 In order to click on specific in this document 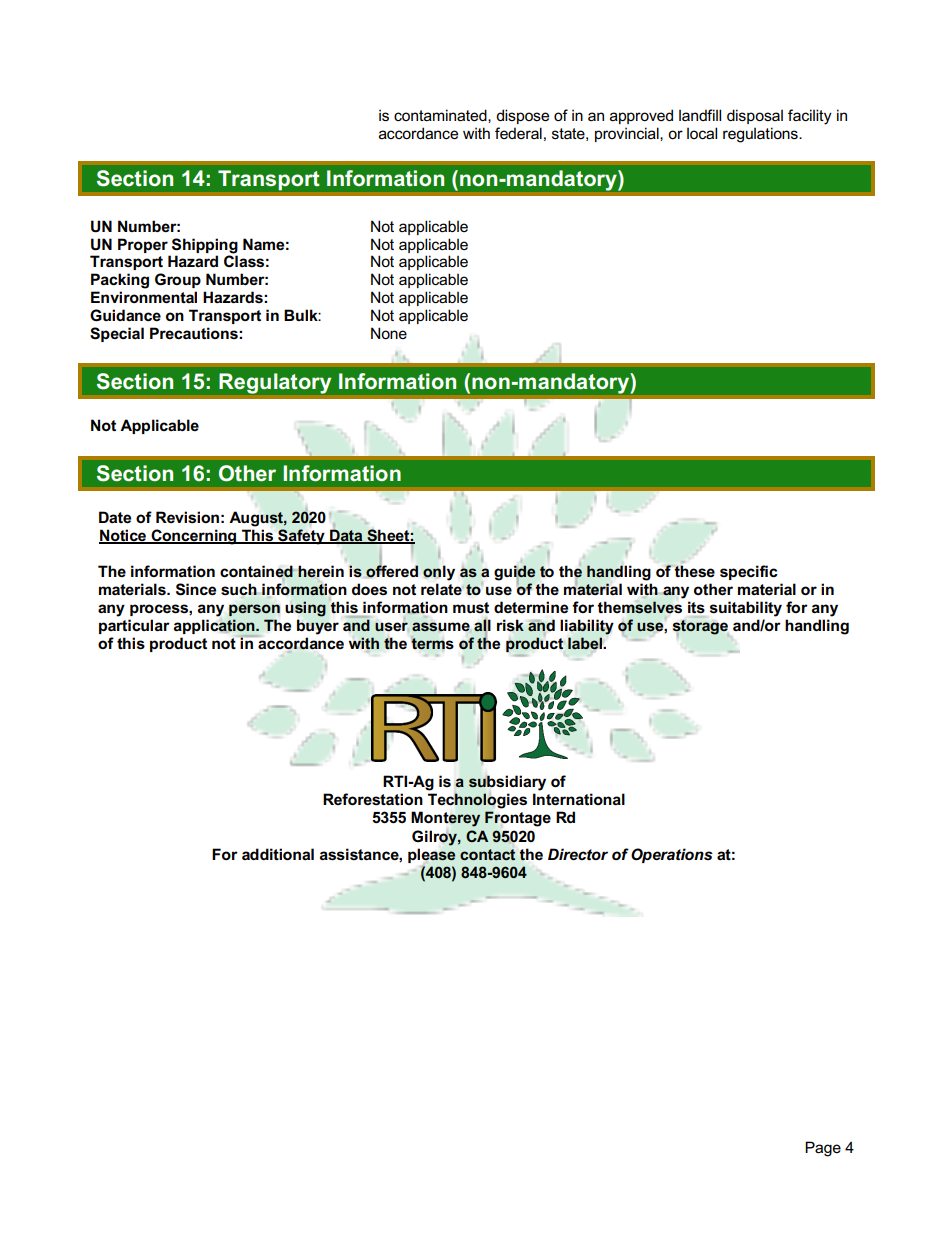, I will do `click(749, 572)`.
